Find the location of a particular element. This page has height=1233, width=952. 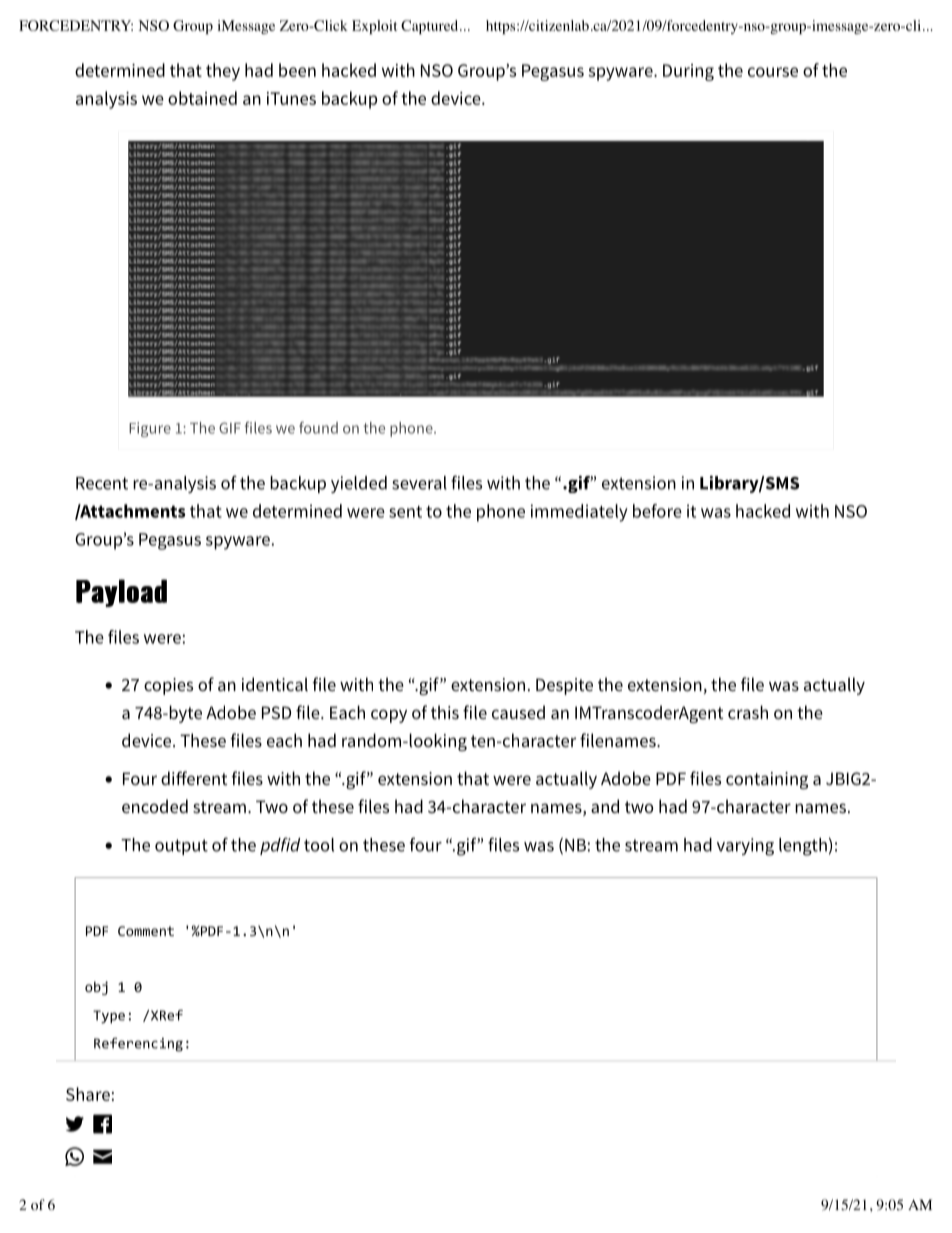

Figure is located at coordinates (150, 429).
